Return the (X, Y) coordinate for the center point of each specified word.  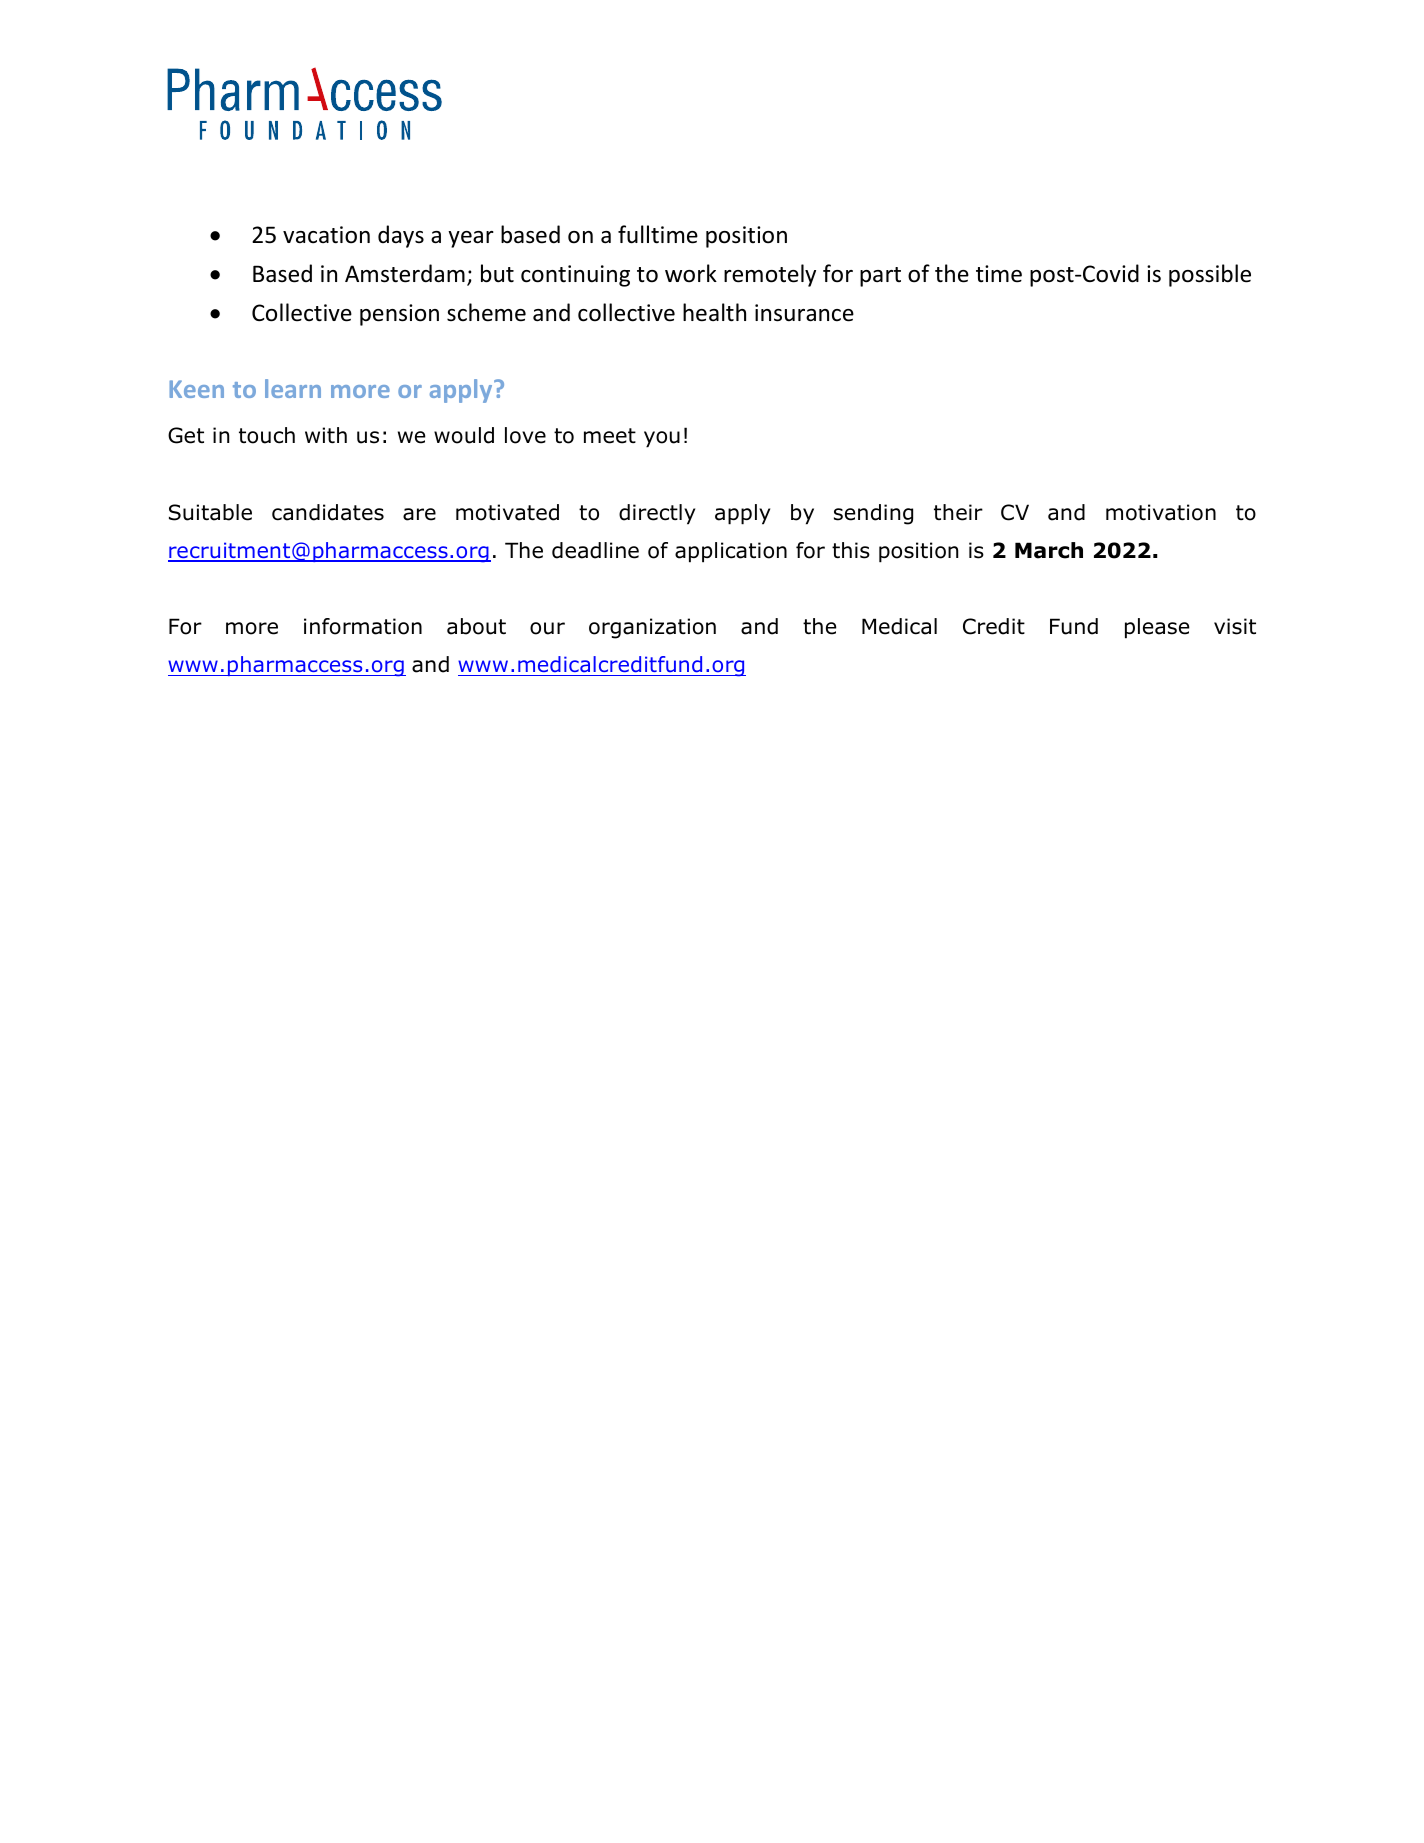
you (662, 439)
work (691, 273)
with (326, 435)
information (363, 626)
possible (1210, 275)
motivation (1161, 512)
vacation (326, 235)
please (1157, 628)
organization (652, 628)
